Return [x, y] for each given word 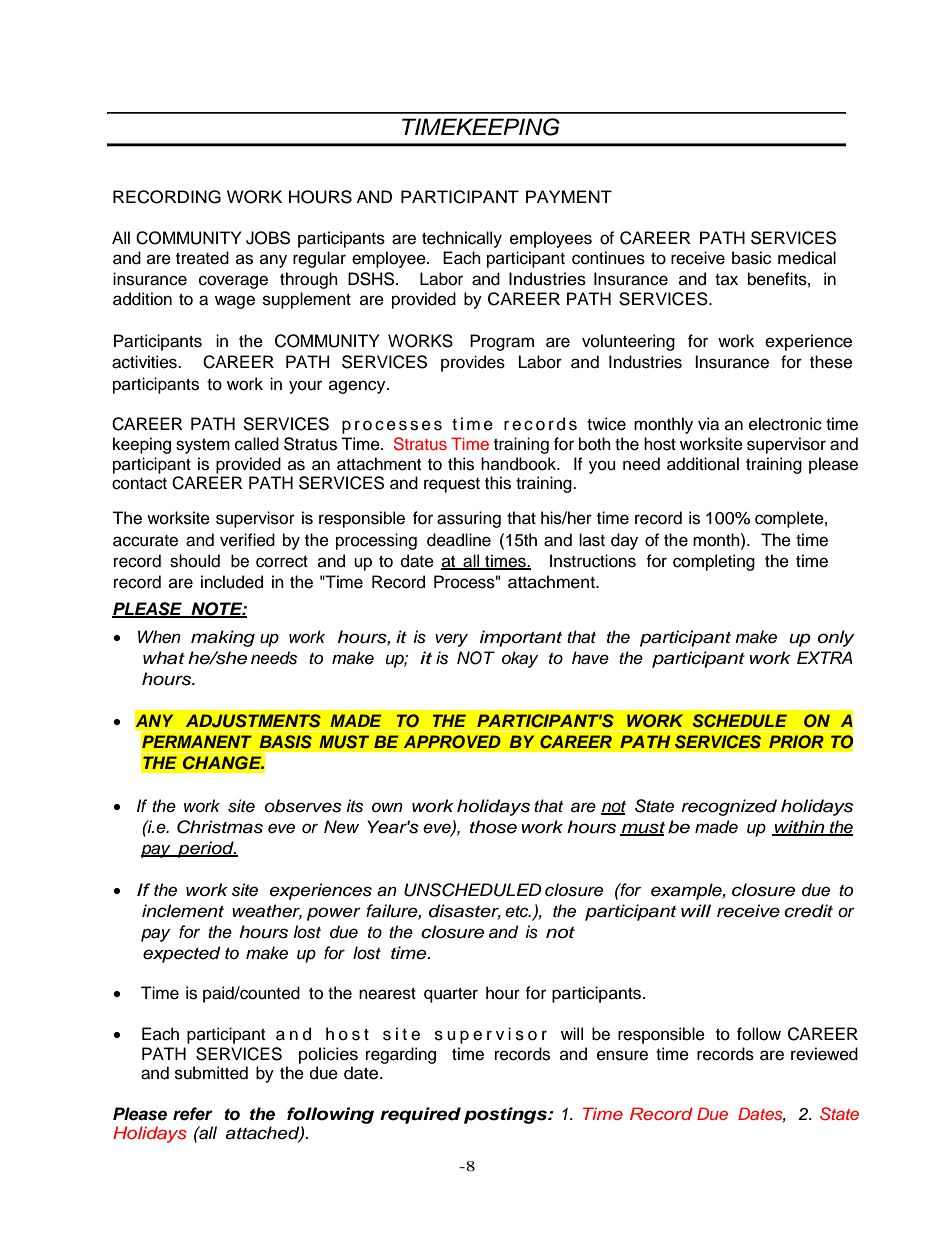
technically [462, 239]
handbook [520, 464]
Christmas [220, 827]
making [223, 638]
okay [520, 659]
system [203, 446]
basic [751, 258]
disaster [465, 912]
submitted [211, 1073]
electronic [785, 424]
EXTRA [825, 657]
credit [808, 911]
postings [506, 1115]
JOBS [268, 238]
